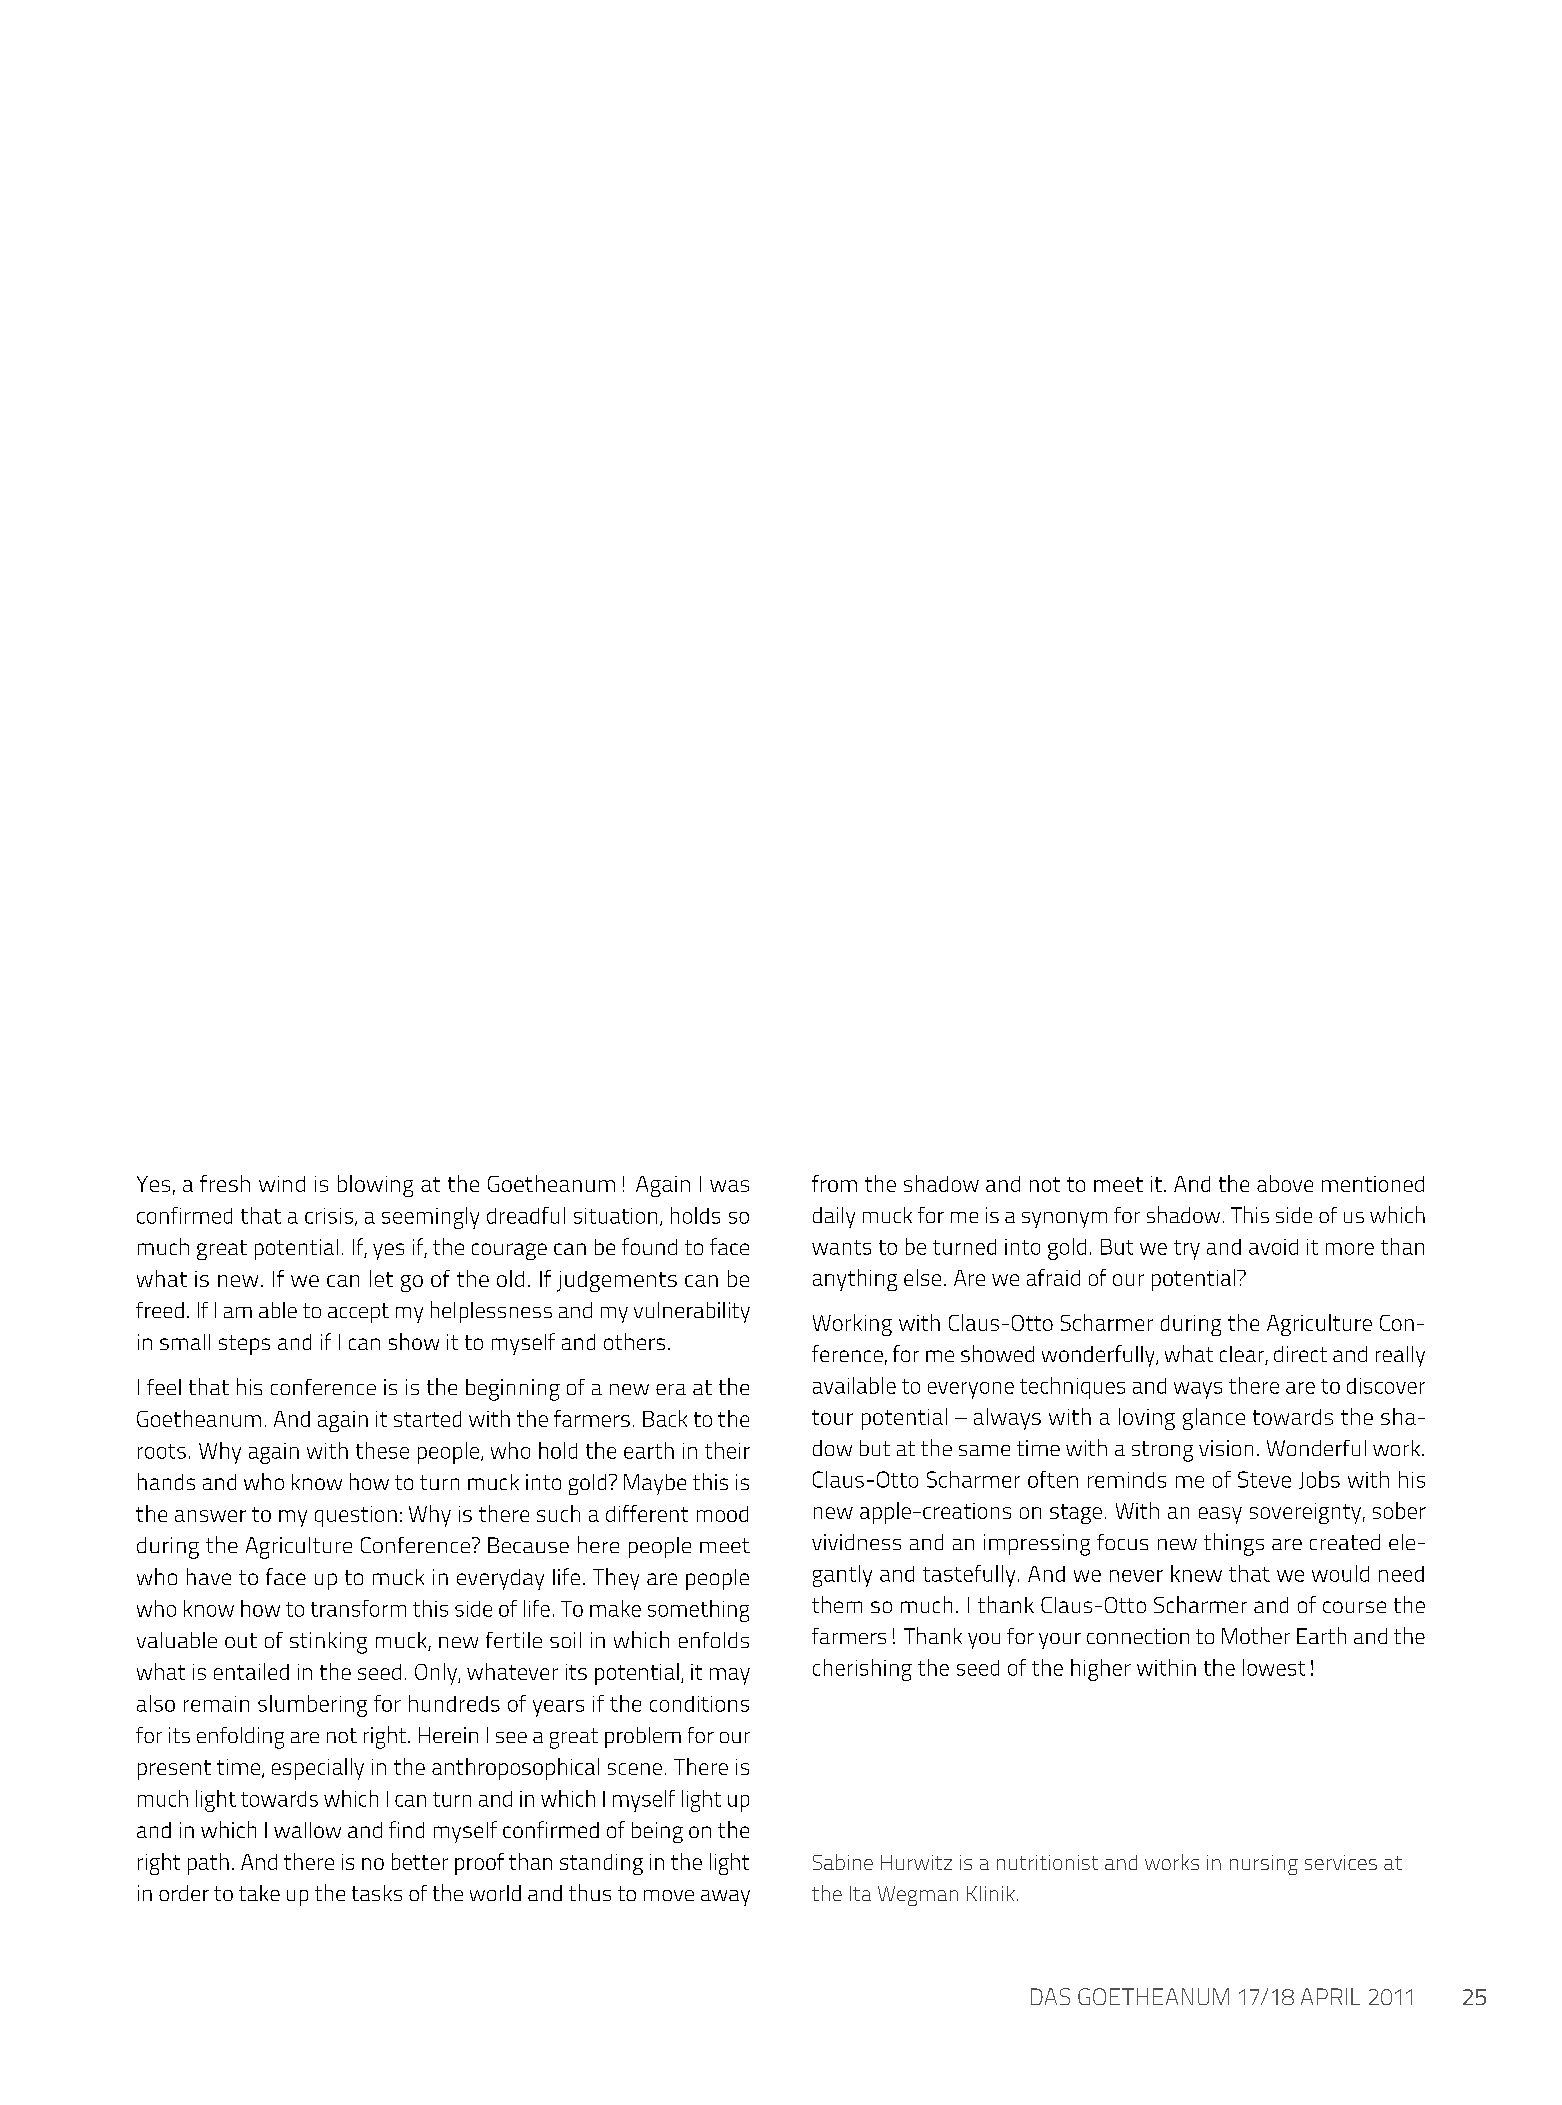 The image size is (1562, 2105). What do you see at coordinates (358, 1608) in the screenshot?
I see `transform` at bounding box center [358, 1608].
